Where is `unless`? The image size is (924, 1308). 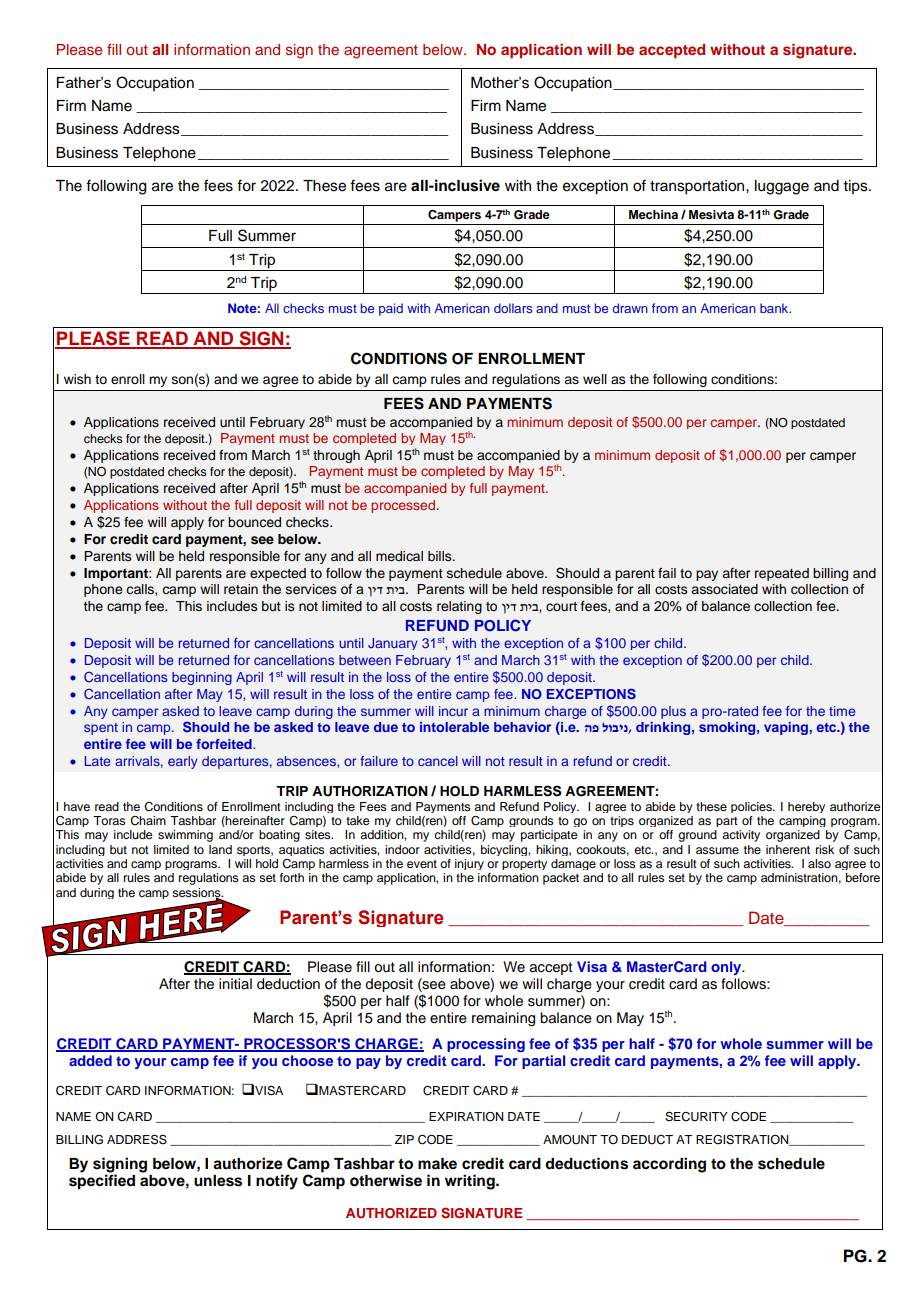
unless is located at coordinates (218, 1181).
